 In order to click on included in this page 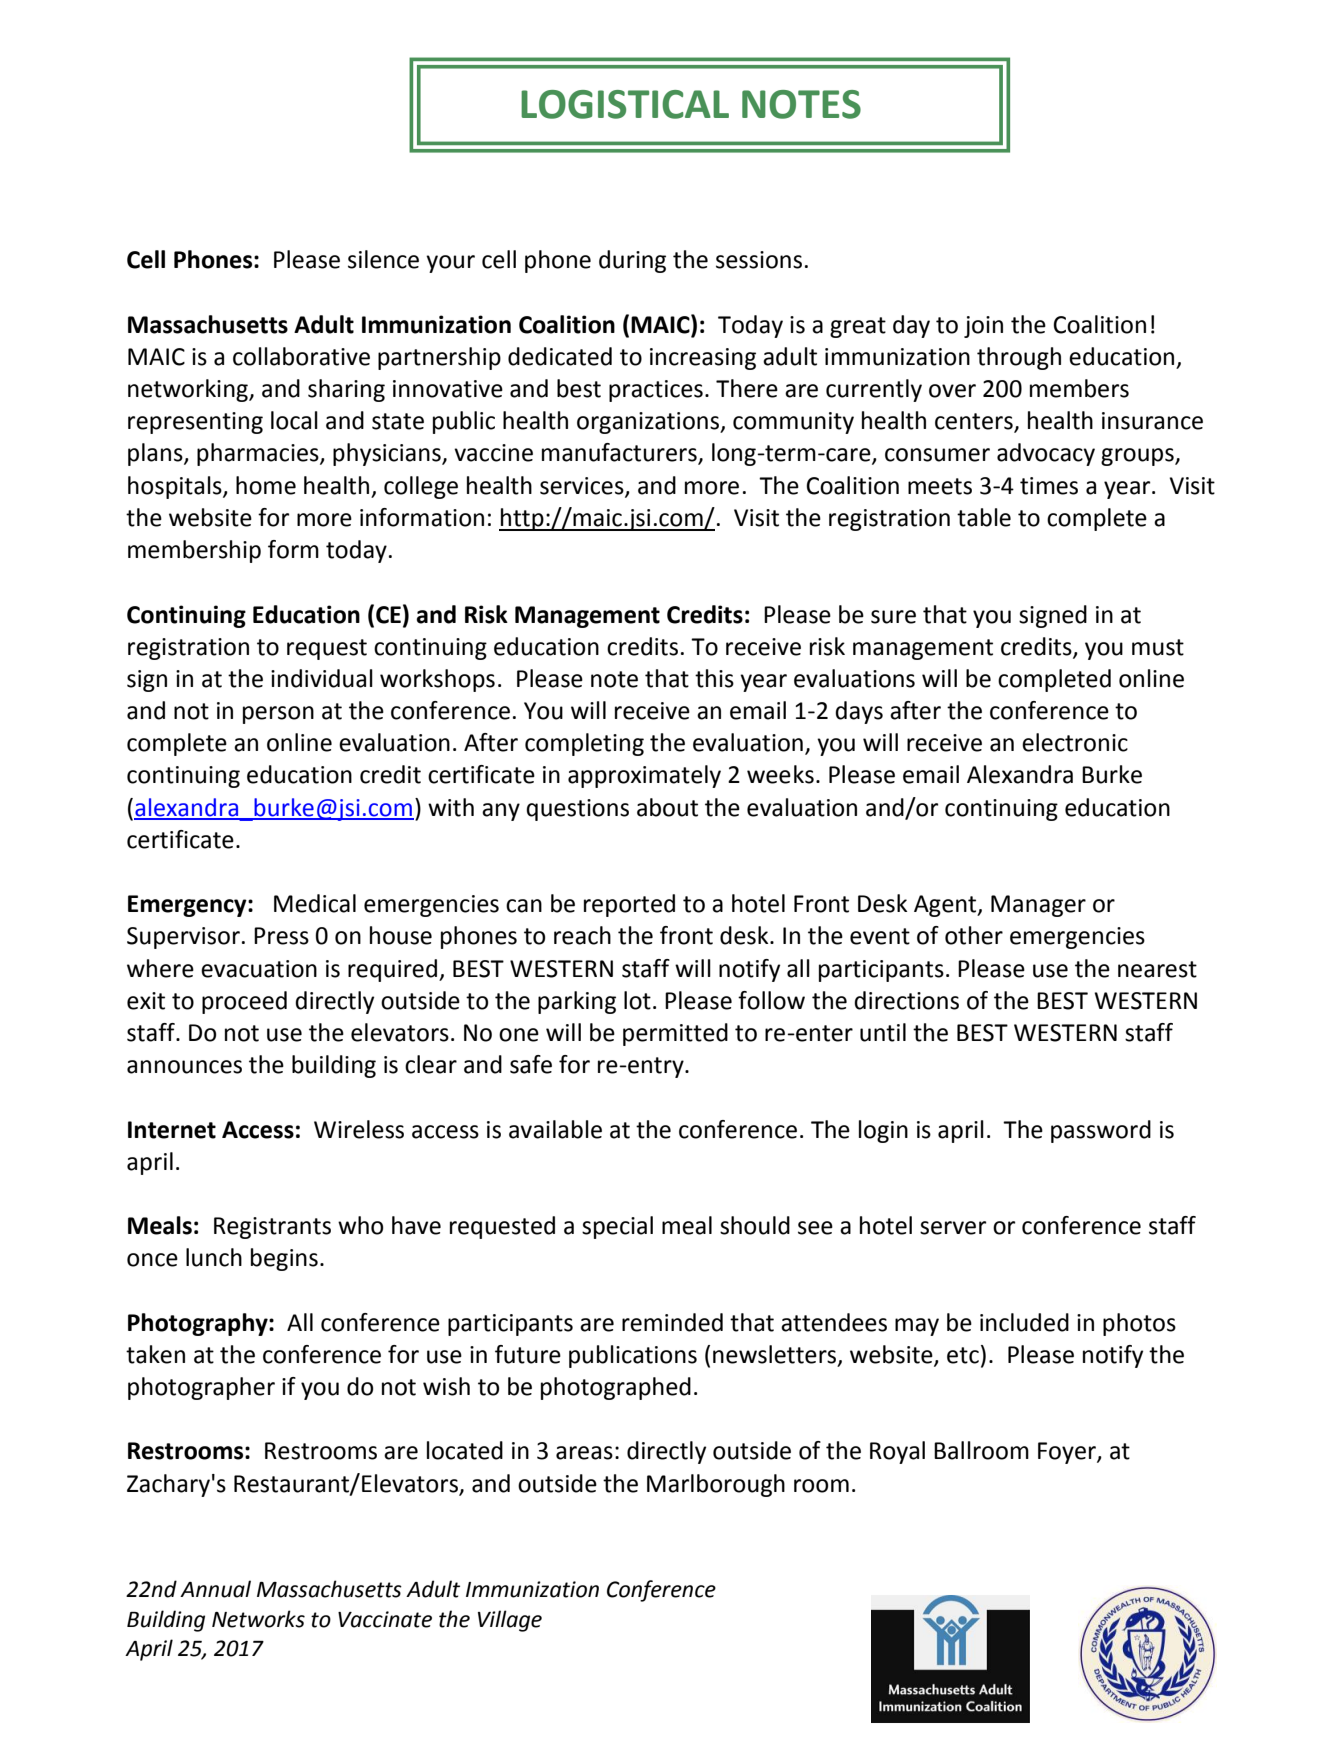, I will do `click(1024, 1322)`.
